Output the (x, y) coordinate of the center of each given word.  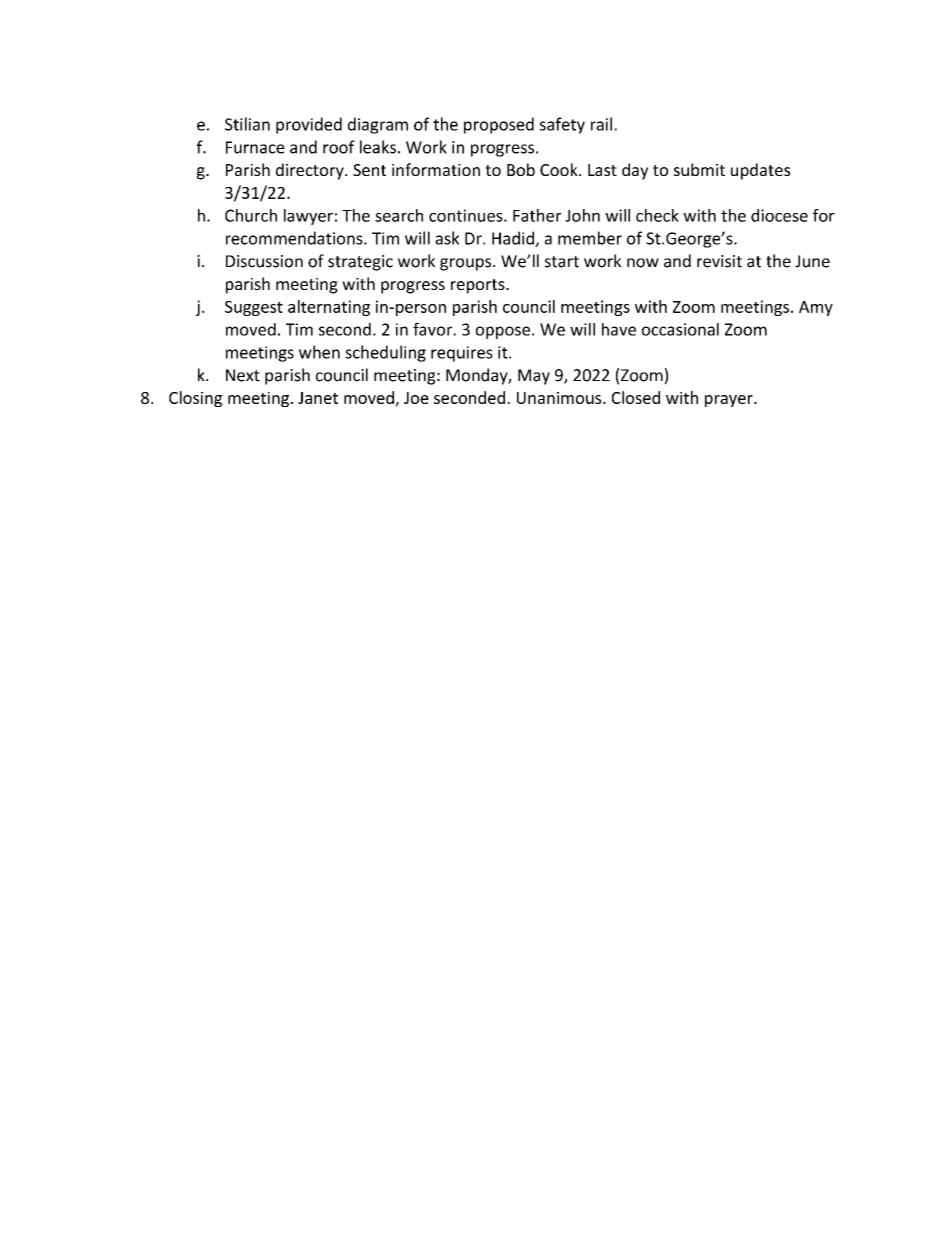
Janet (318, 398)
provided (309, 125)
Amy (816, 308)
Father (537, 215)
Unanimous (560, 398)
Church (251, 215)
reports (479, 286)
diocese (779, 215)
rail (601, 124)
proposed (499, 125)
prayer (730, 401)
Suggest (254, 308)
